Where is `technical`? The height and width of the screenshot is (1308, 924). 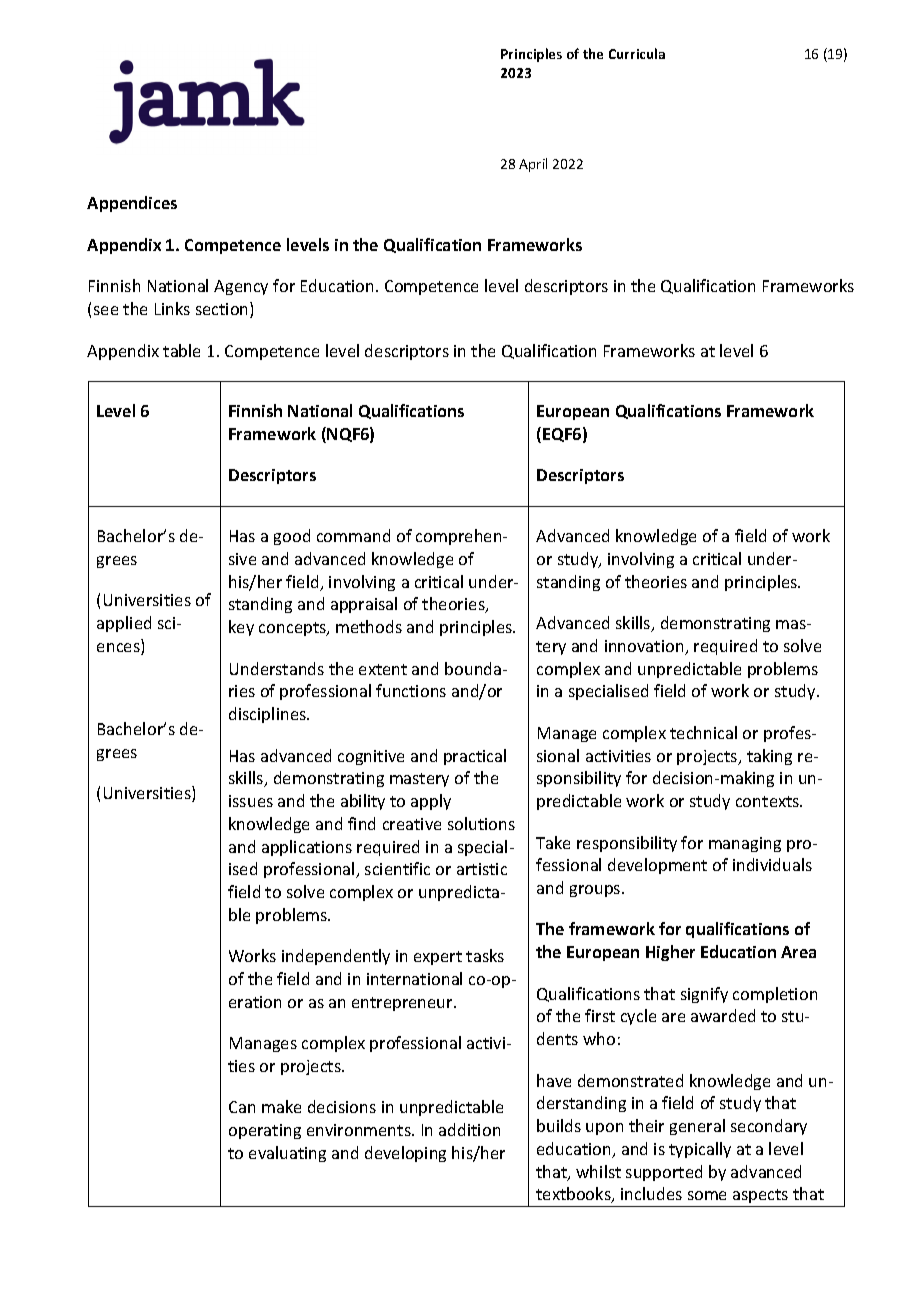
technical is located at coordinates (703, 732).
